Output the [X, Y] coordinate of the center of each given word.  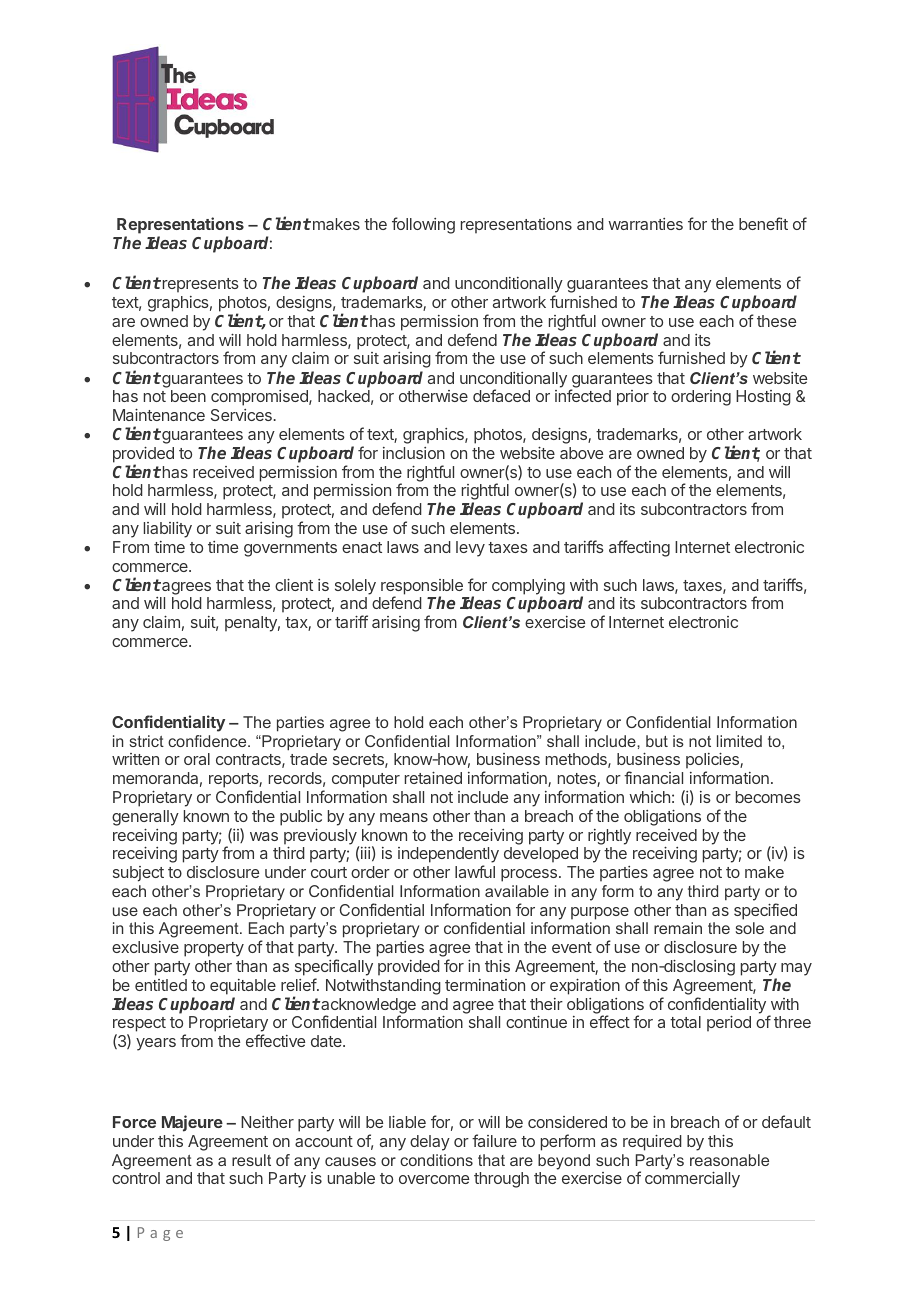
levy [470, 549]
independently [448, 856]
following [423, 225]
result [251, 1160]
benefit [763, 223]
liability [168, 530]
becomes [768, 797]
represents [199, 285]
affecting [639, 548]
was [264, 836]
